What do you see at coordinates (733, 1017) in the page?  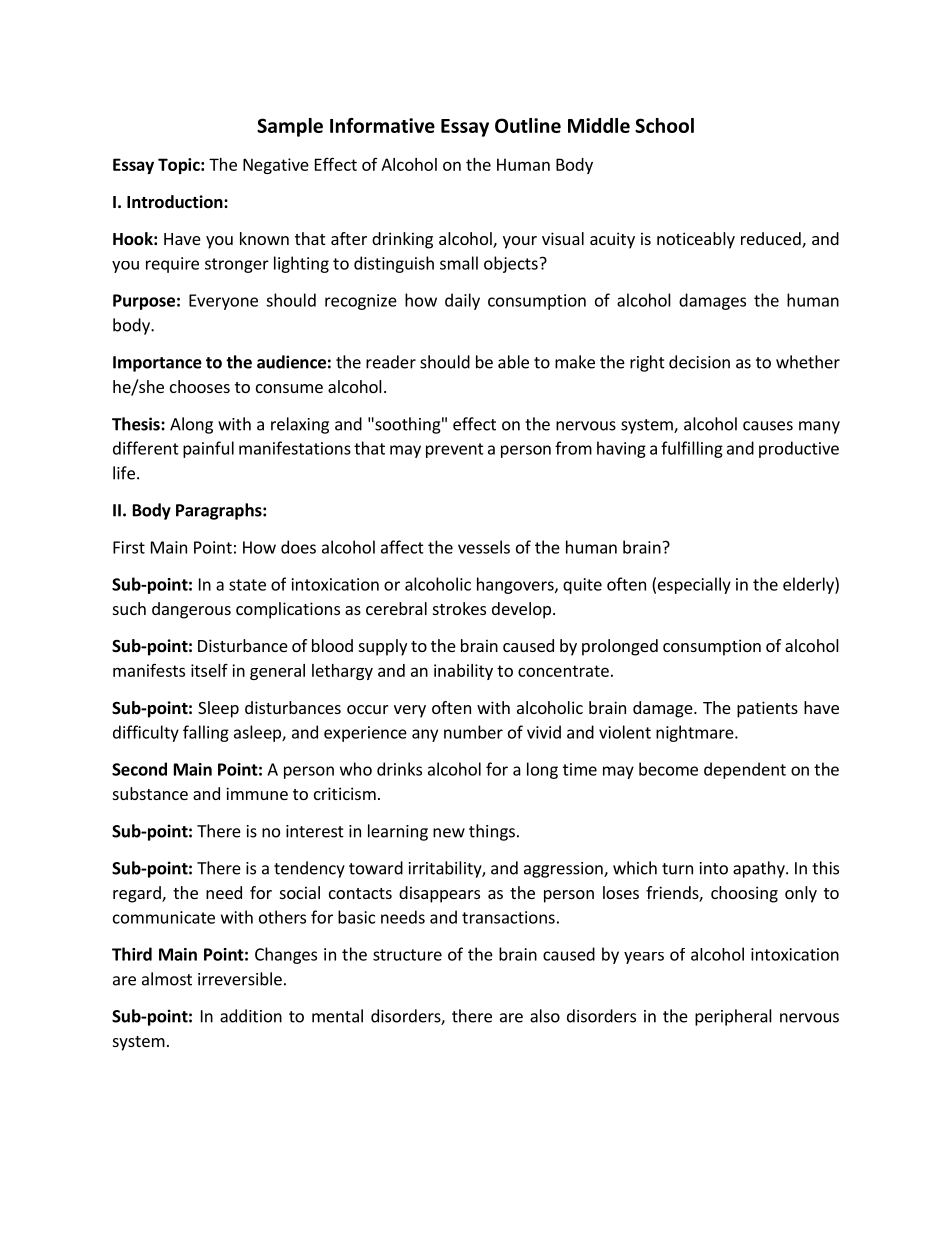 I see `peripheral` at bounding box center [733, 1017].
